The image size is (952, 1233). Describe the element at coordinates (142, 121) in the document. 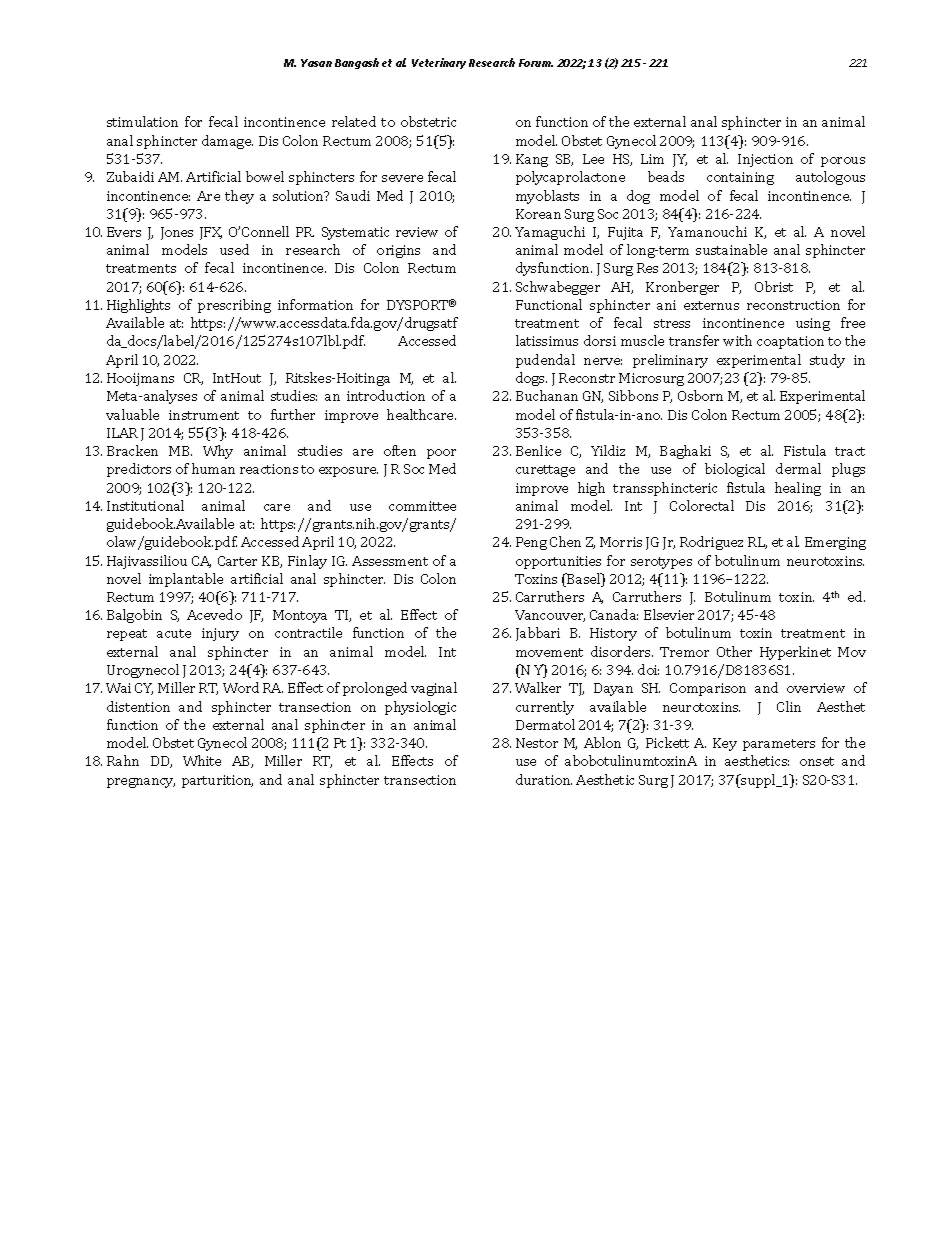

I see `stimulation` at that location.
